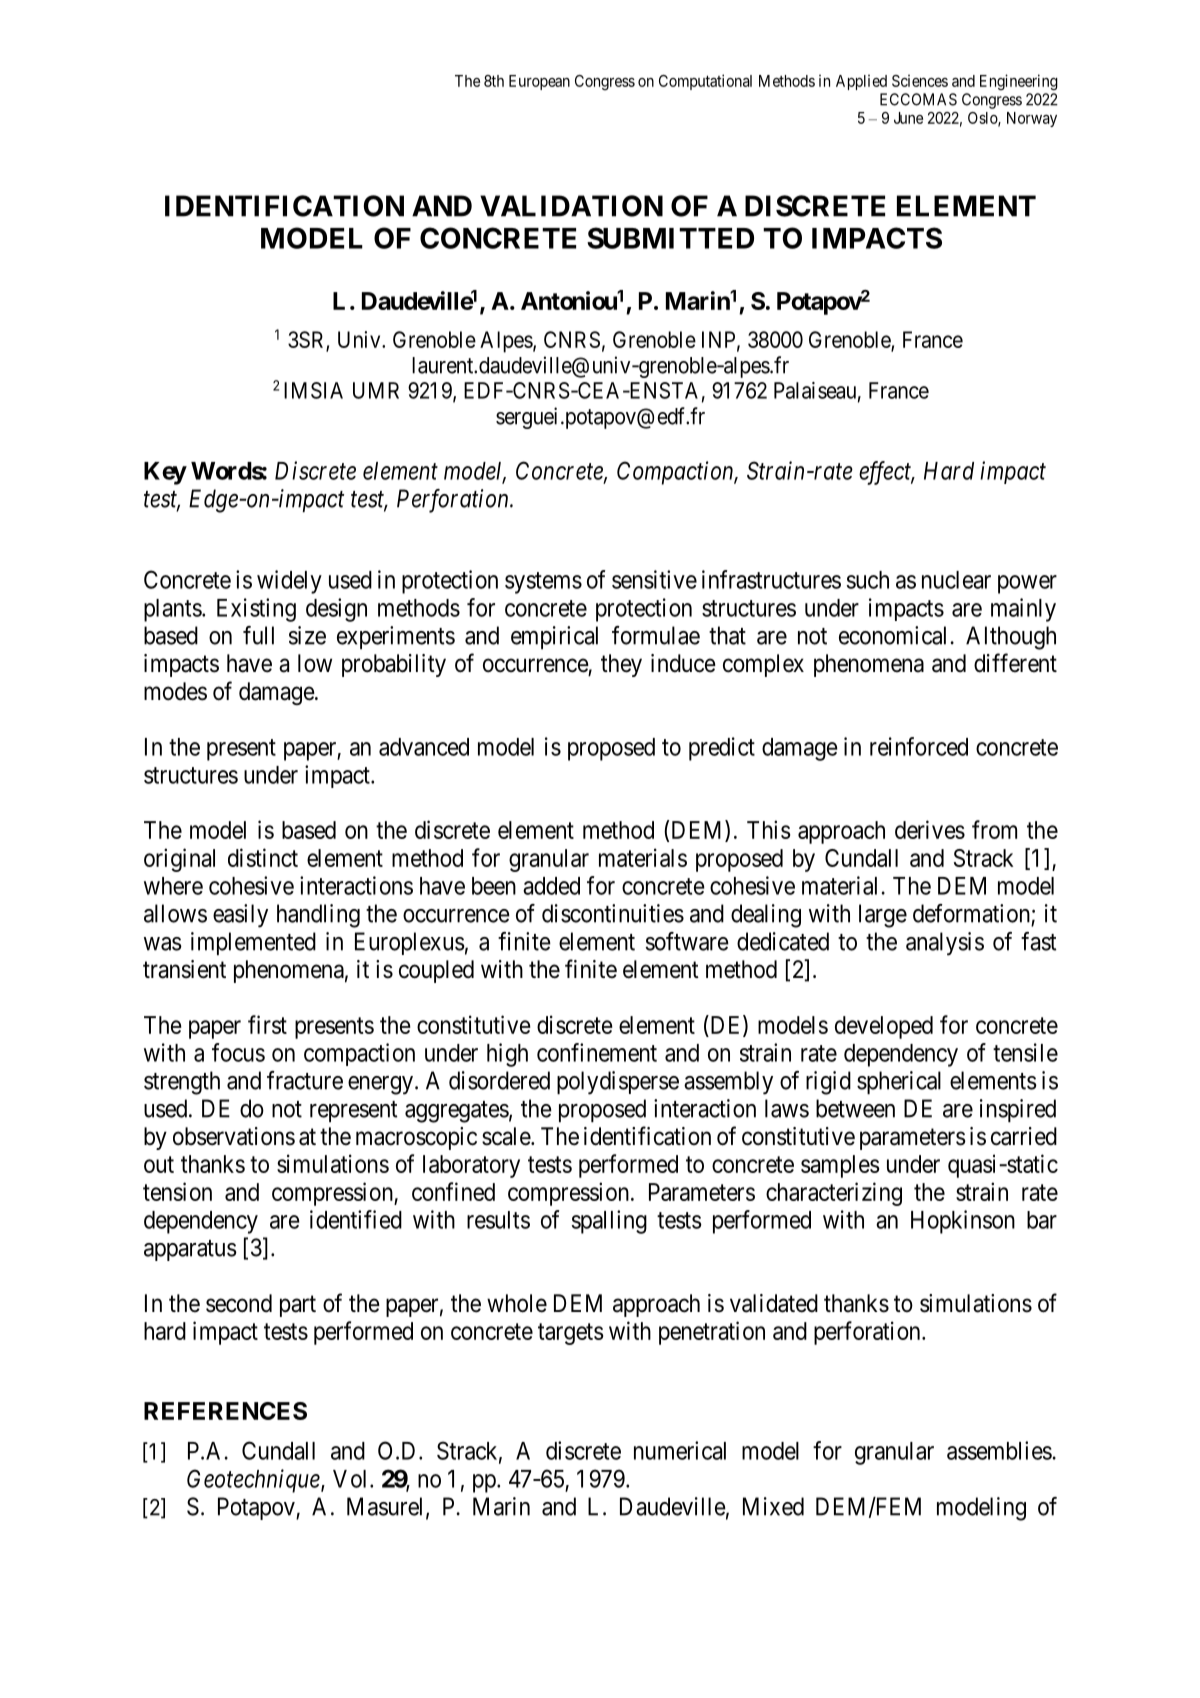 The width and height of the screenshot is (1200, 1698). I want to click on added, so click(551, 886).
